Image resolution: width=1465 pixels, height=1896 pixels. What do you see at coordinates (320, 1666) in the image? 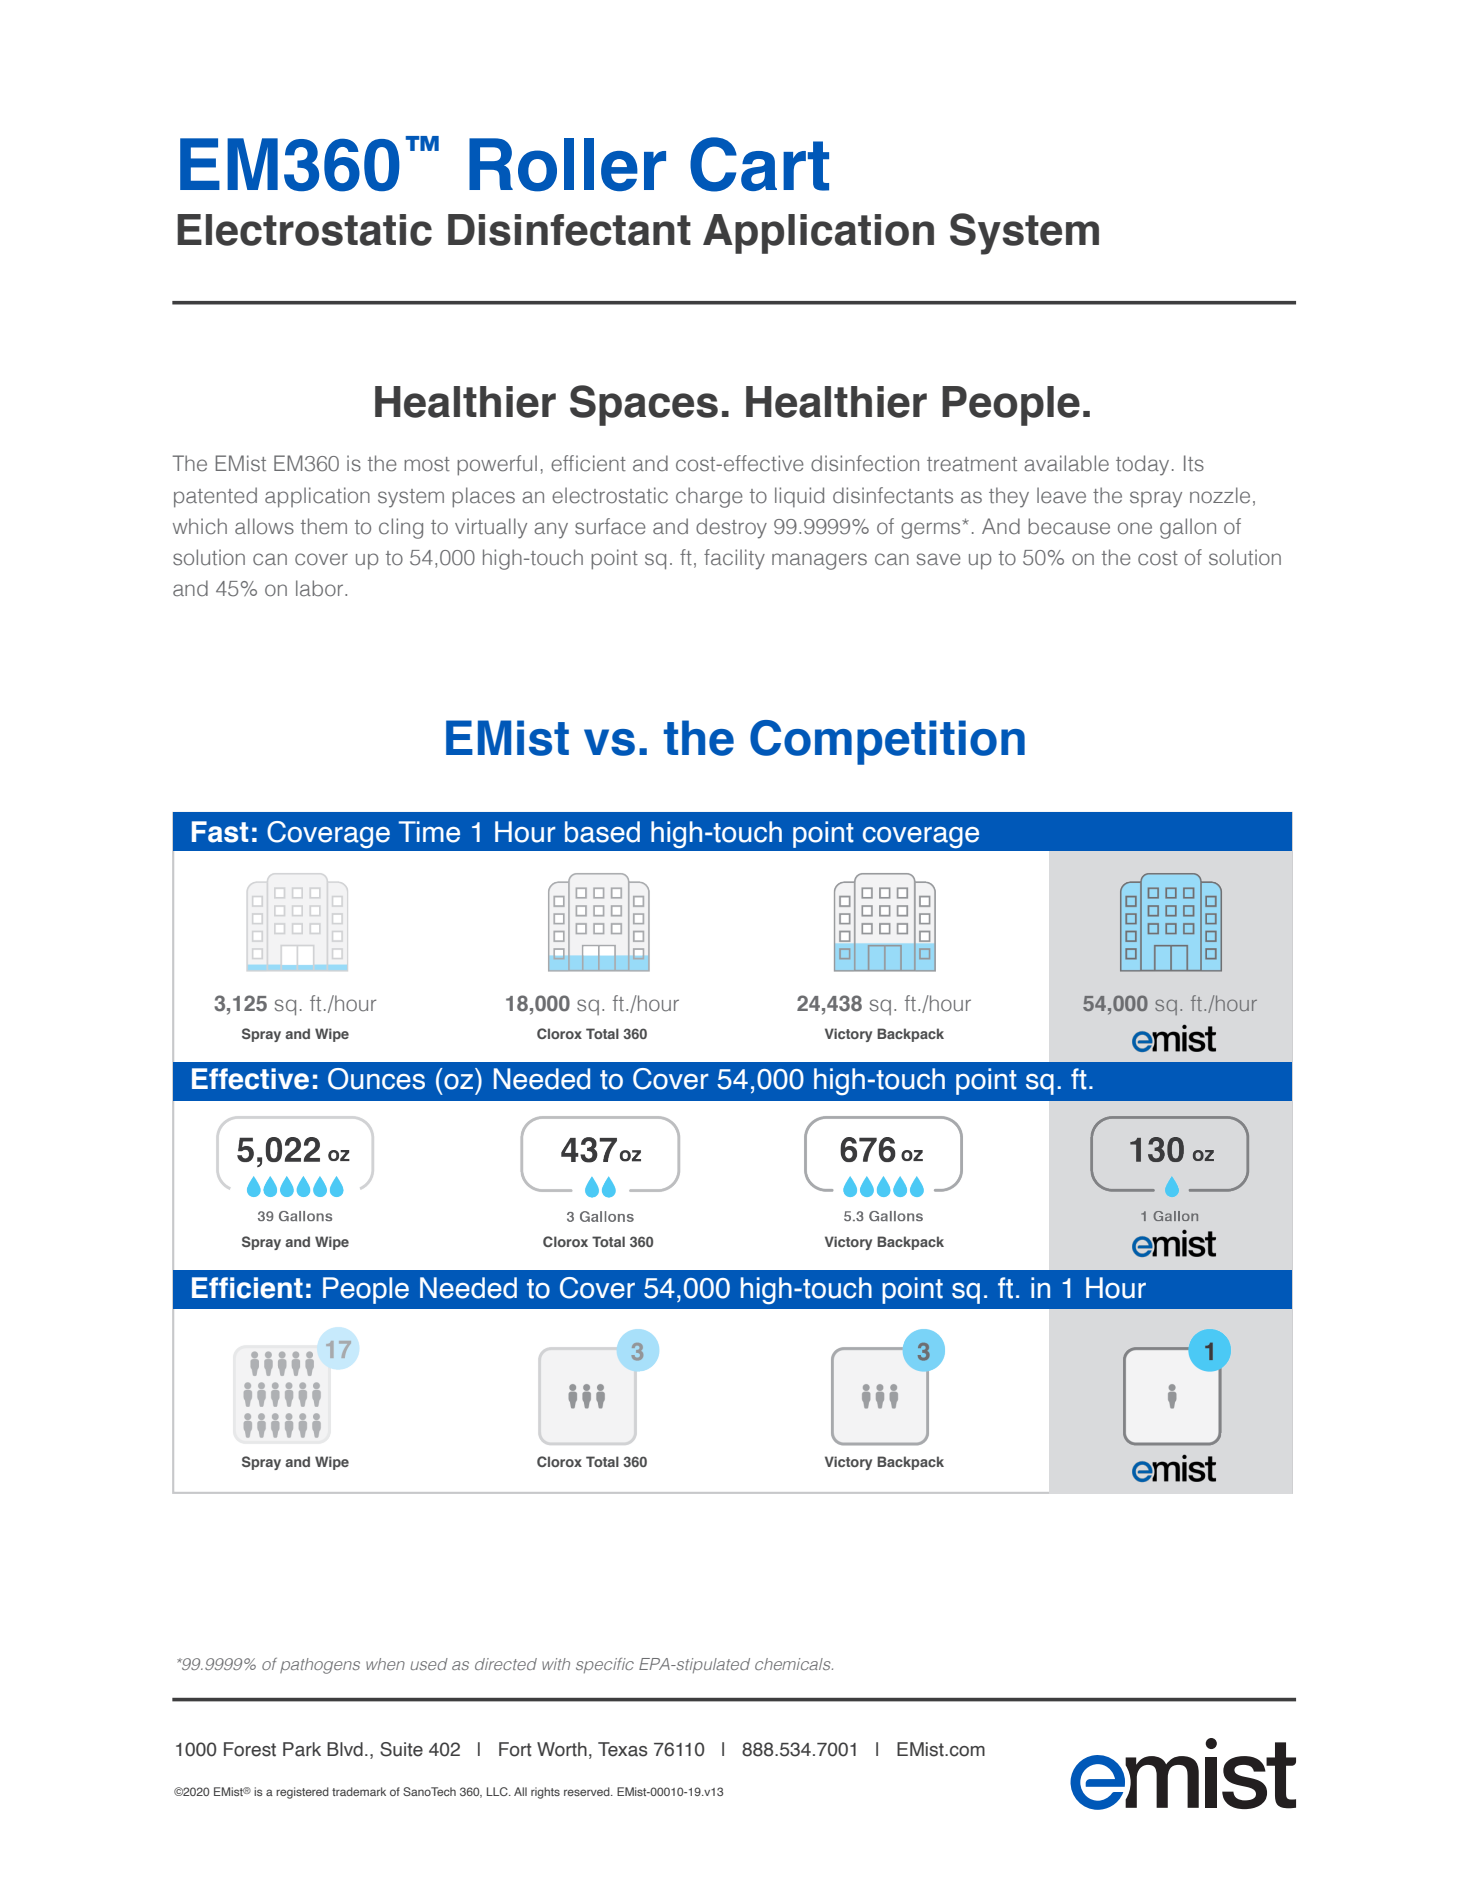
I see `pathogens` at bounding box center [320, 1666].
